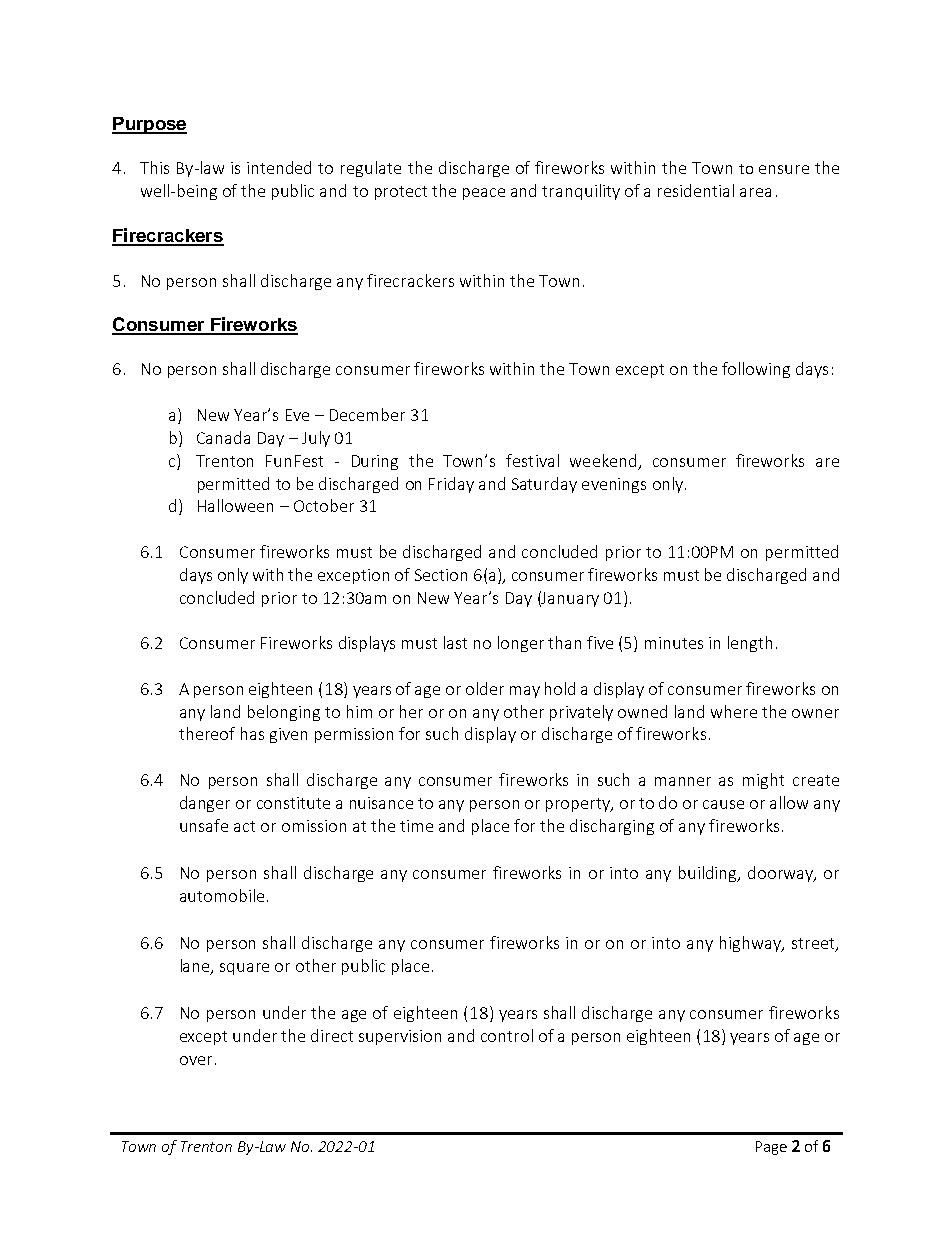 This screenshot has height=1233, width=952. Describe the element at coordinates (532, 460) in the screenshot. I see `festival` at that location.
